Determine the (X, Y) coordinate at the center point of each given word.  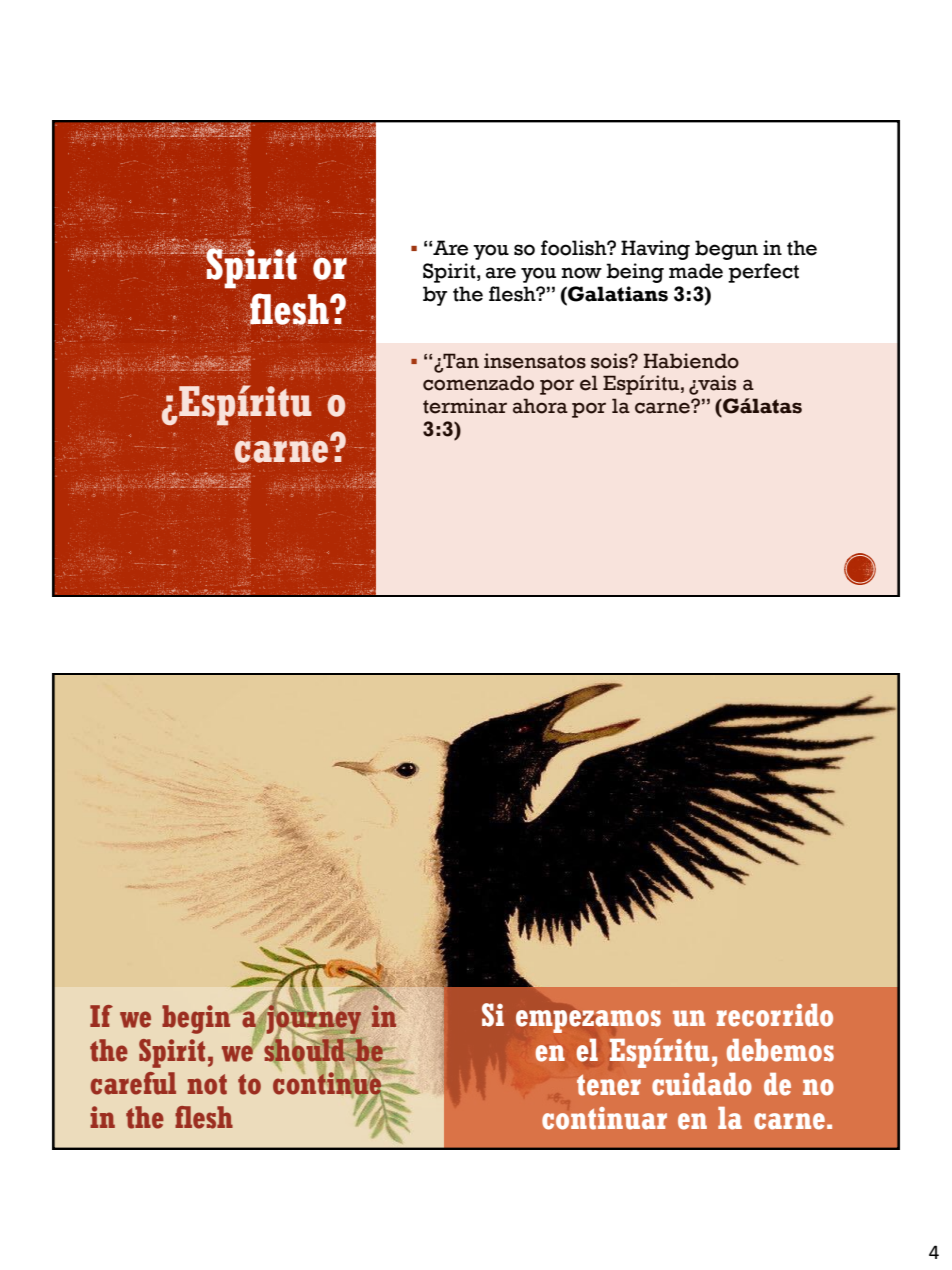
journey (313, 1019)
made (696, 271)
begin (197, 1019)
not (207, 1084)
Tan (460, 361)
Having (655, 250)
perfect (763, 273)
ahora (540, 406)
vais (716, 384)
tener (609, 1085)
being (635, 273)
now (581, 273)
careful (133, 1083)
